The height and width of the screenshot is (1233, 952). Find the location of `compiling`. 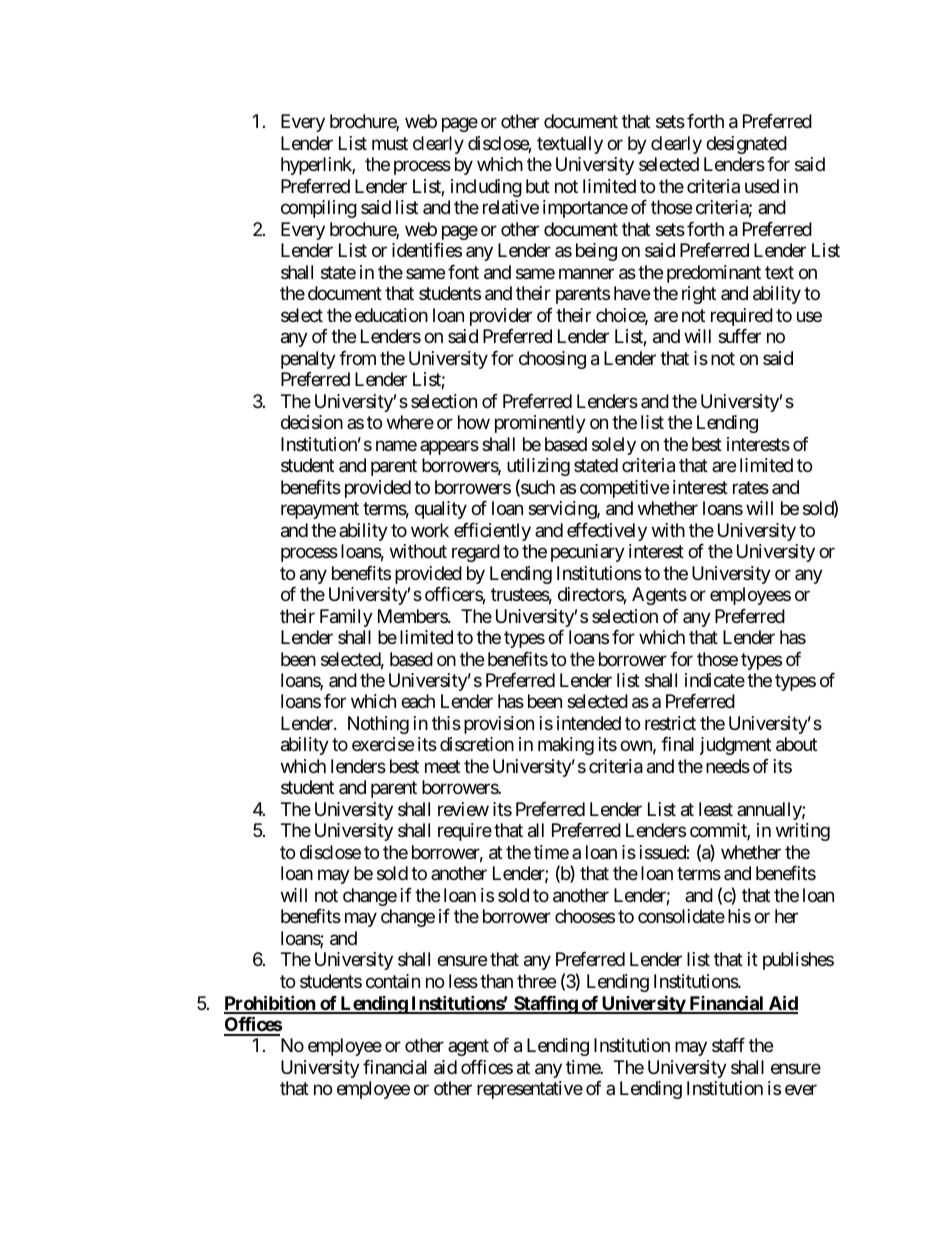

compiling is located at coordinates (319, 209).
